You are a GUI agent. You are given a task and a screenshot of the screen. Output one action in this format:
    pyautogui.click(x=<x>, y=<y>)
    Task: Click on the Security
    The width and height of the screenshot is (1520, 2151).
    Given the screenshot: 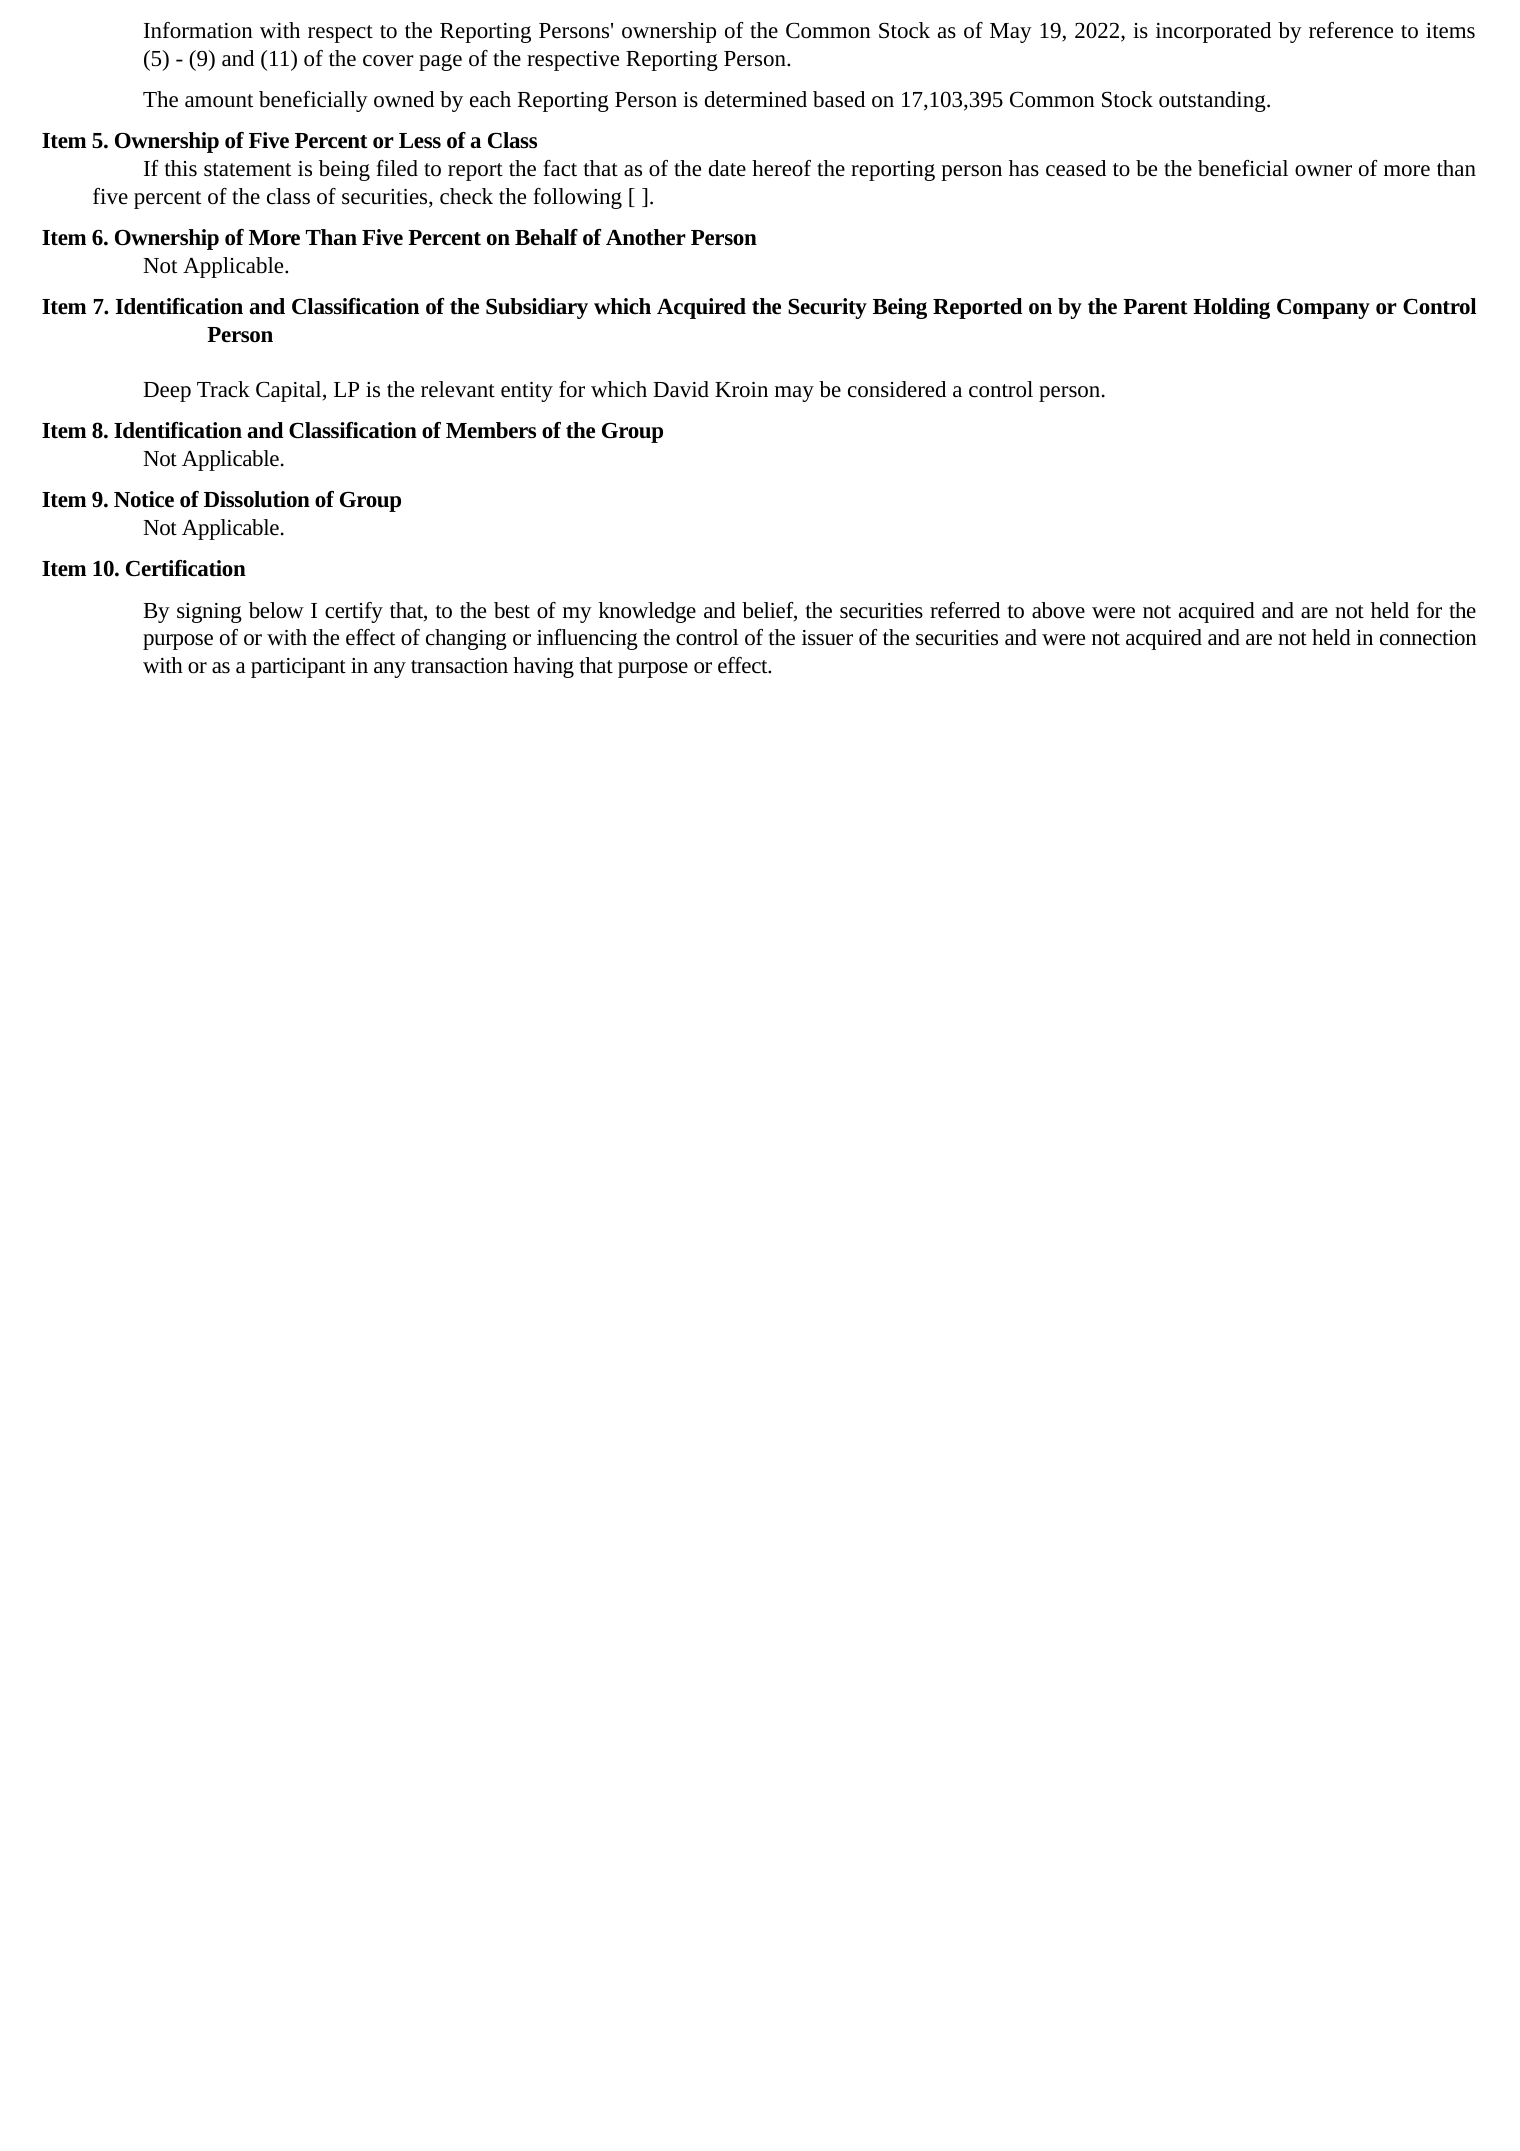 What is the action you would take?
    pyautogui.click(x=827, y=308)
